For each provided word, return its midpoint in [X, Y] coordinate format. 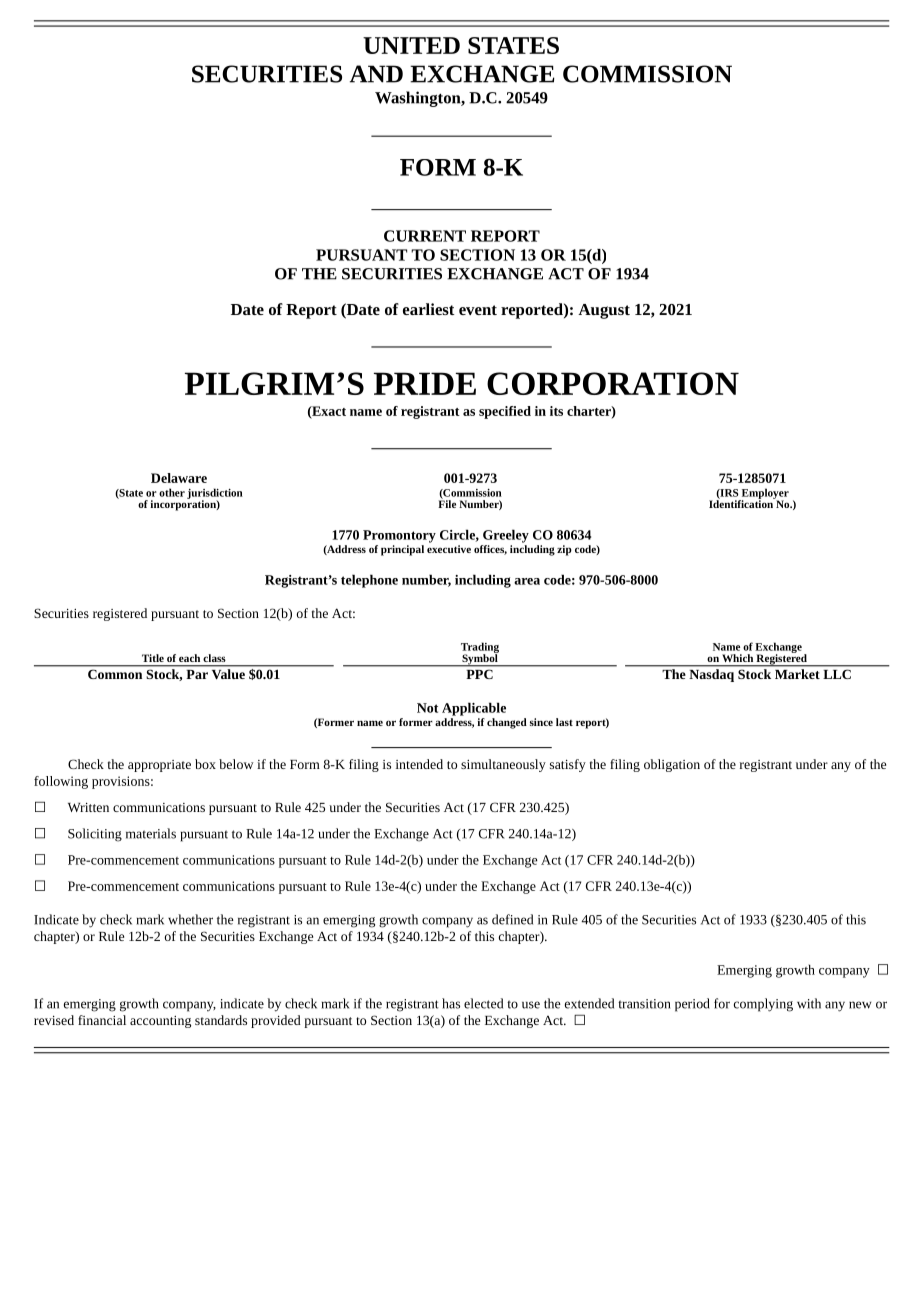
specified [505, 412]
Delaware [179, 478]
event [478, 310]
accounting [160, 1022]
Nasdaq [712, 675]
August [604, 311]
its [556, 411]
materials [151, 833]
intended [419, 764]
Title [153, 658]
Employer [764, 494]
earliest [429, 309]
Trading [480, 648]
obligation [672, 765]
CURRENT [425, 236]
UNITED [411, 45]
